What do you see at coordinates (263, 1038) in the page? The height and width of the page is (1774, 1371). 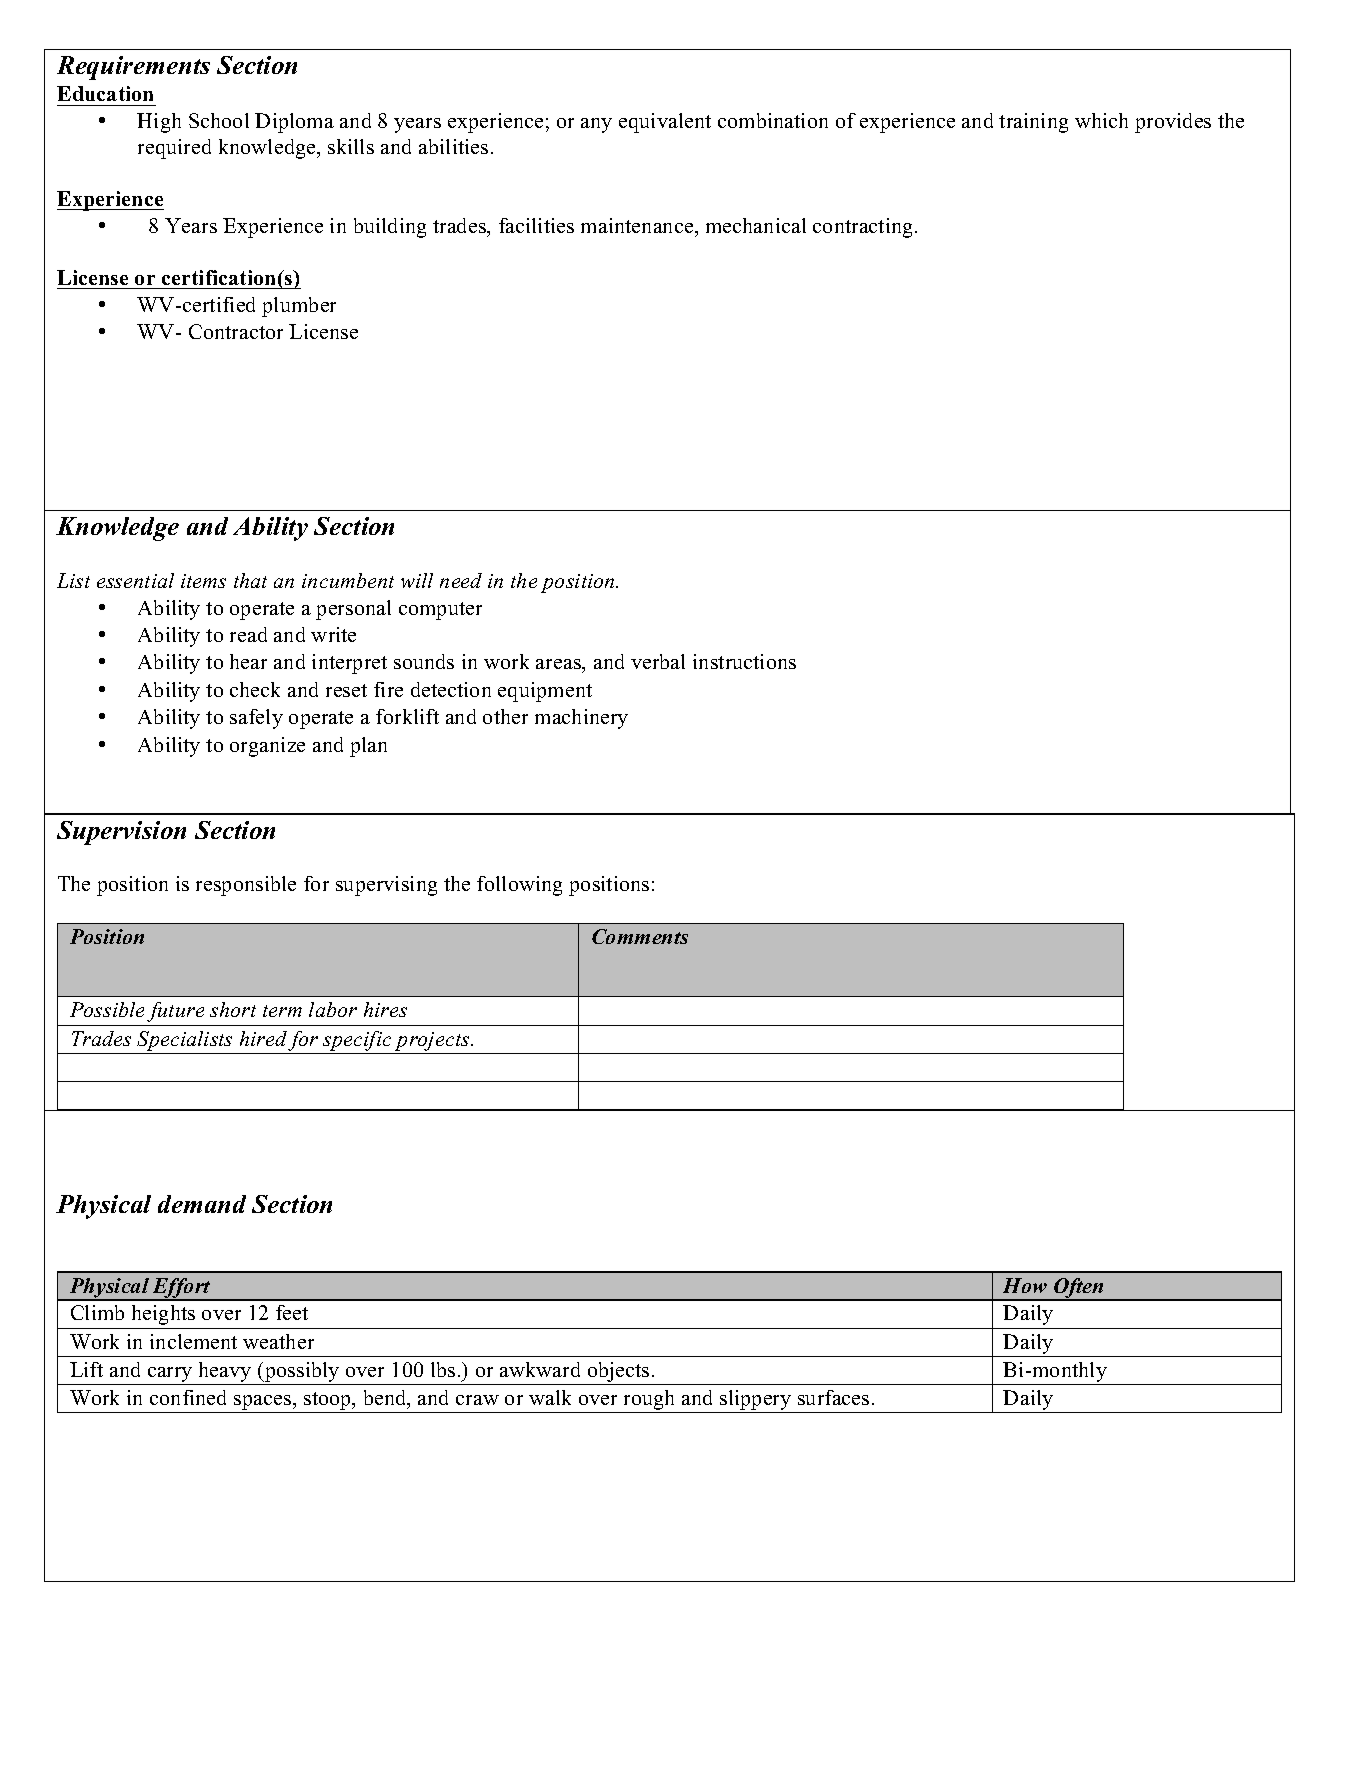 I see `hired` at bounding box center [263, 1038].
